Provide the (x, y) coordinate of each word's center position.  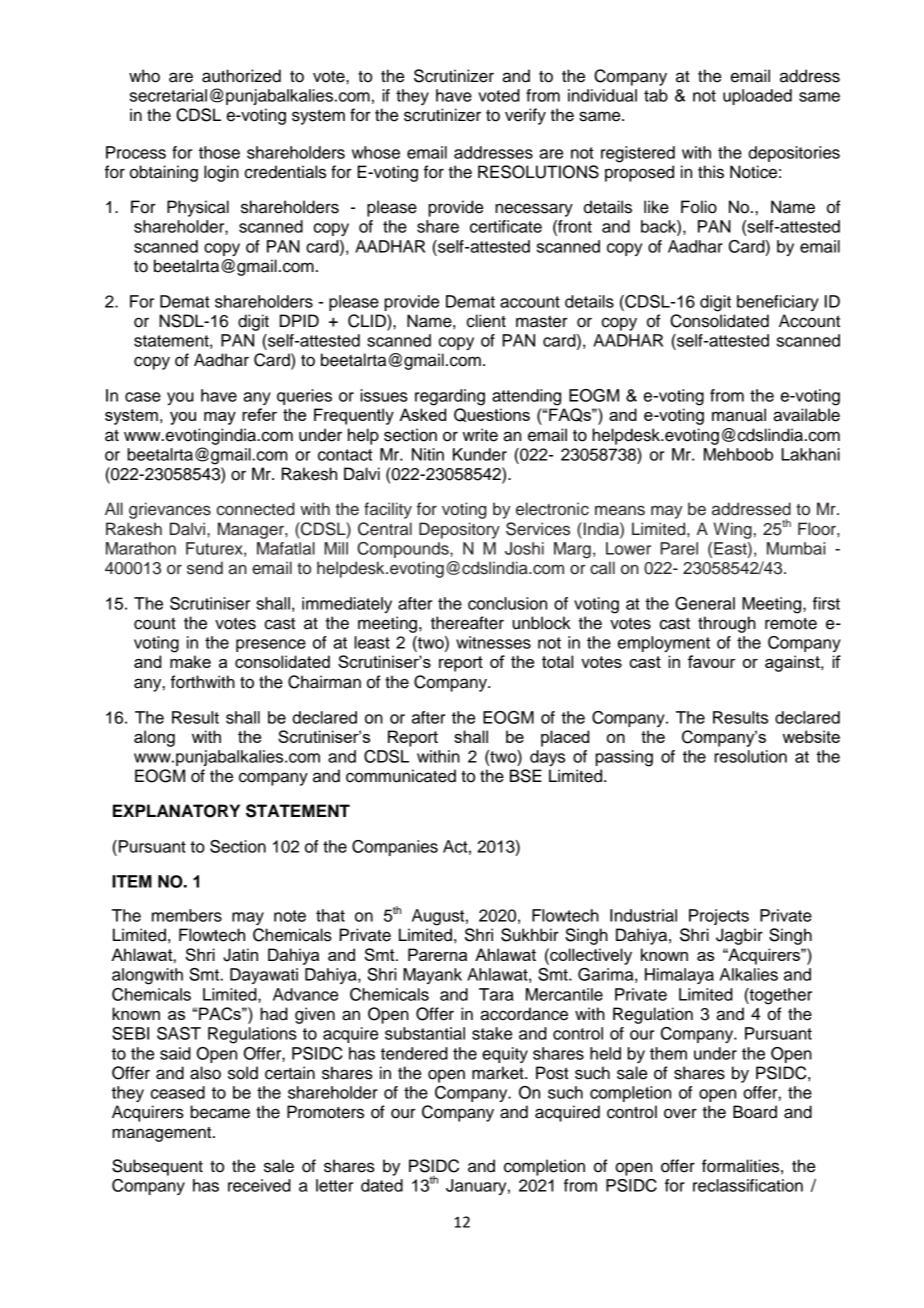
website (811, 736)
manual (739, 415)
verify (525, 116)
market (499, 1073)
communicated (401, 776)
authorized (241, 76)
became (220, 1112)
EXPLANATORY (176, 811)
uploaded (757, 97)
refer (259, 414)
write (480, 435)
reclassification (748, 1185)
